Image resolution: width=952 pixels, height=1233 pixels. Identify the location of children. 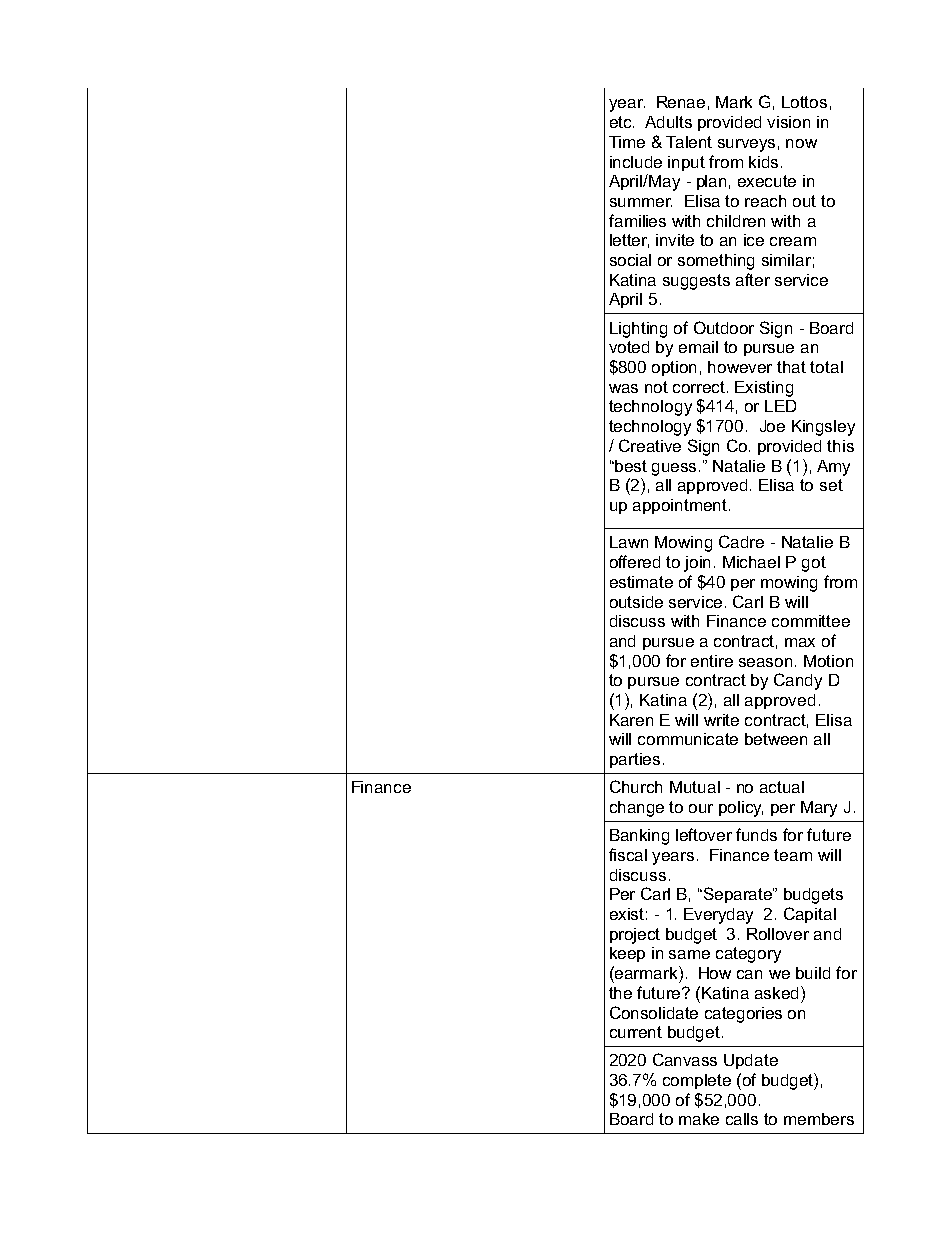
(736, 221).
